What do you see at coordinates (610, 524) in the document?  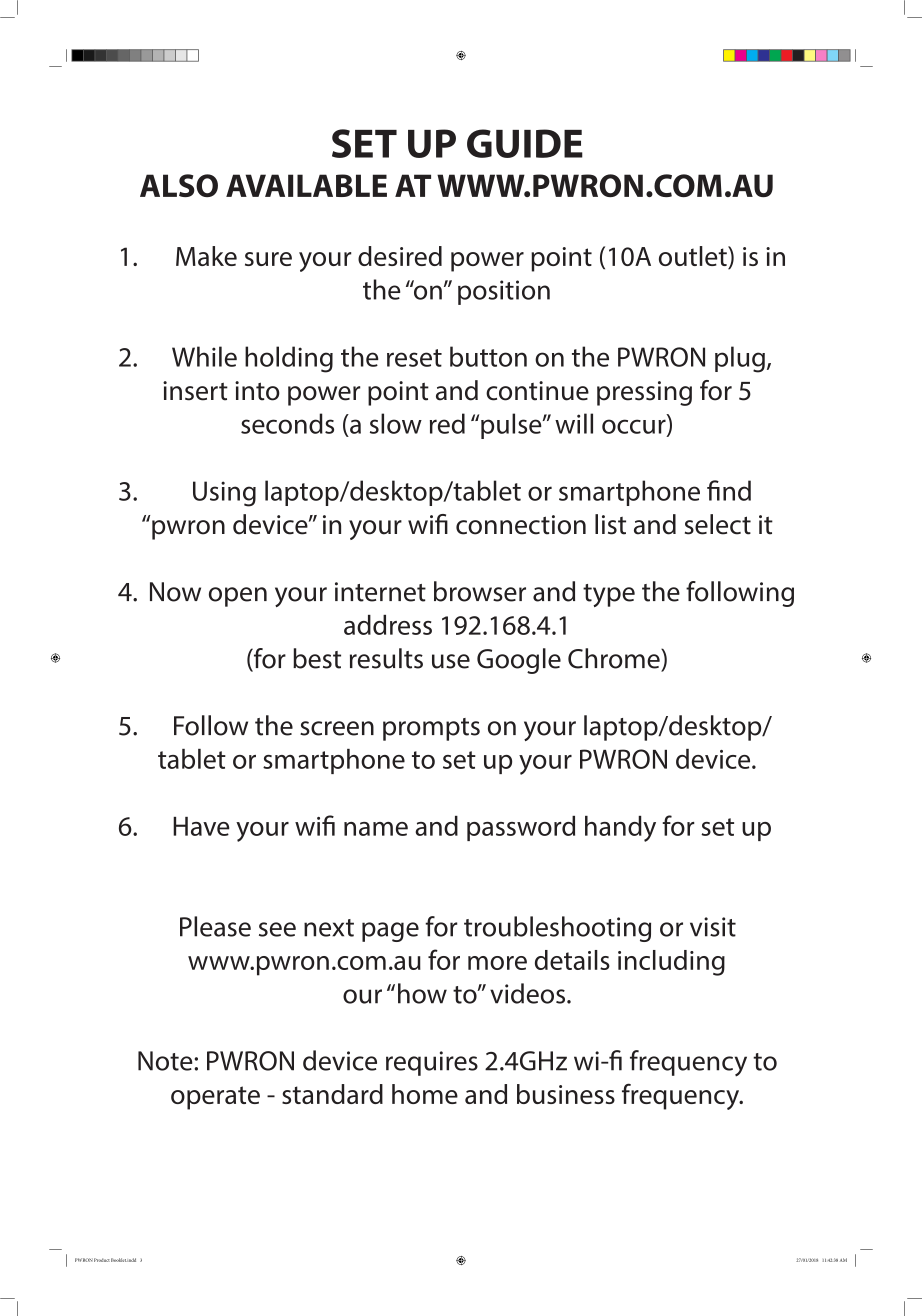 I see `list` at bounding box center [610, 524].
